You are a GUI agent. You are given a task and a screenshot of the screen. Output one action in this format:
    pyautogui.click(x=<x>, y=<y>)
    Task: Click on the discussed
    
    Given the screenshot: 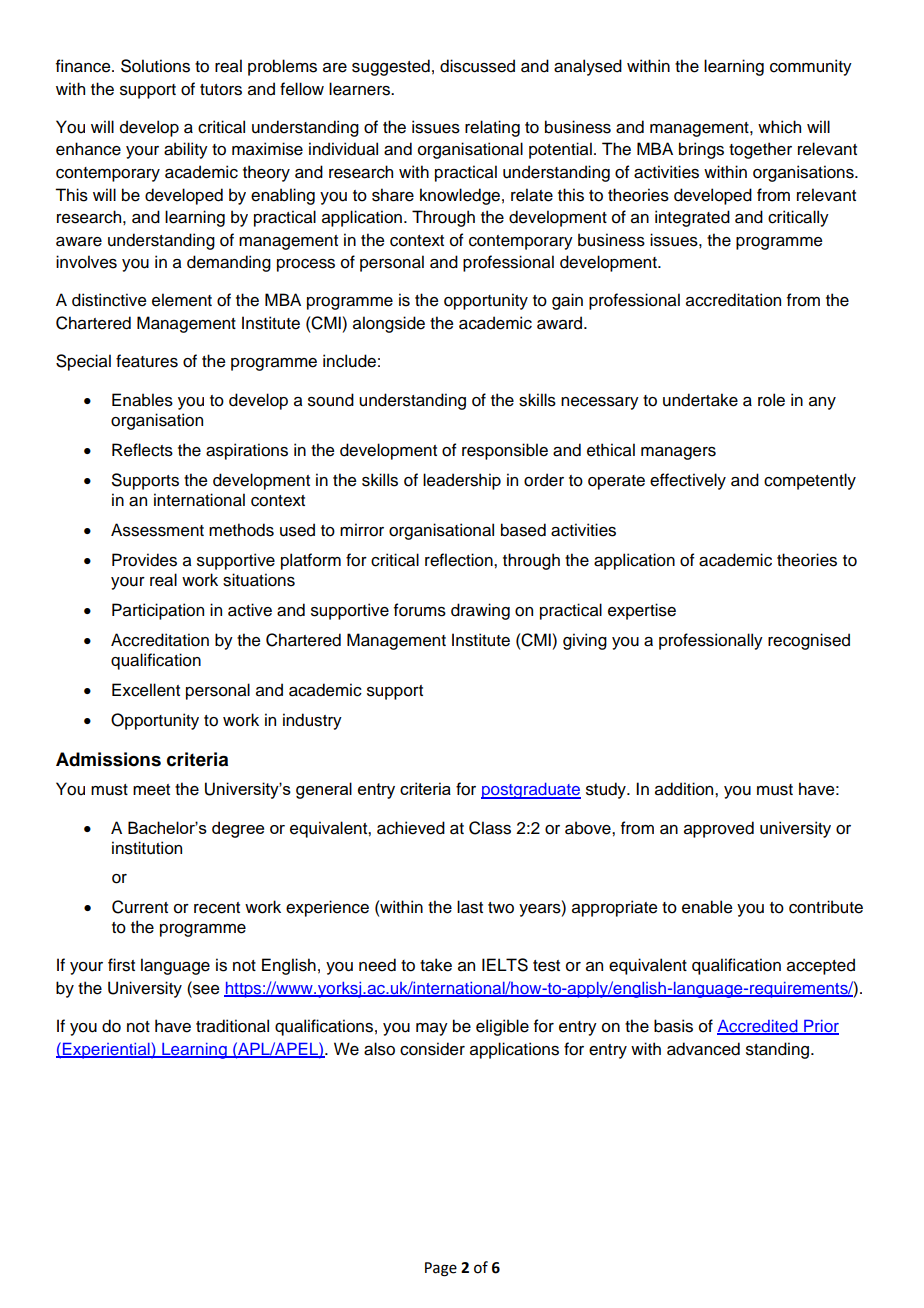 What is the action you would take?
    pyautogui.click(x=477, y=66)
